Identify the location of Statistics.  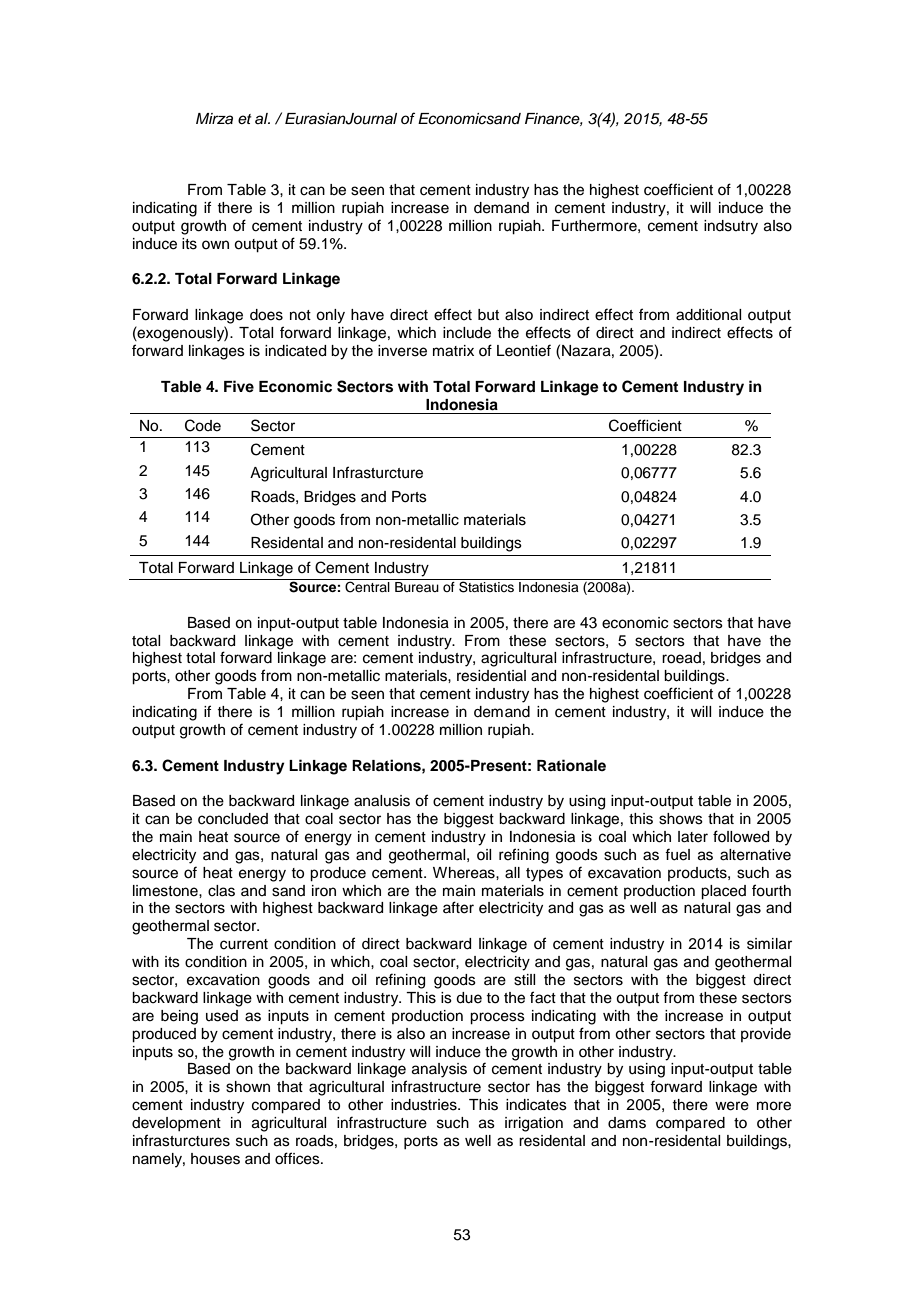
(486, 586).
